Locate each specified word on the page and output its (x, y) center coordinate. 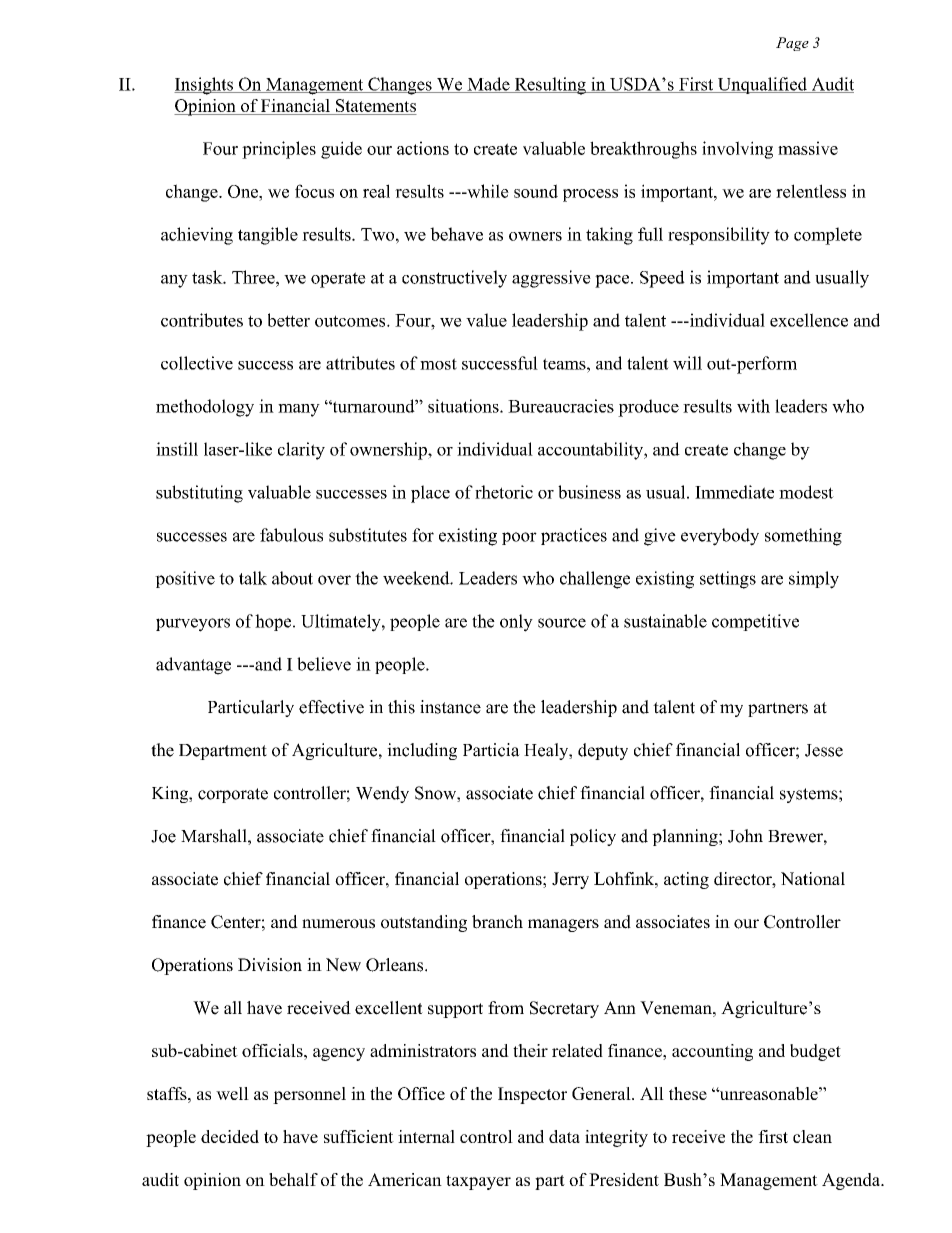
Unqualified (762, 85)
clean (812, 1136)
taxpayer (478, 1182)
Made (488, 85)
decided (230, 1136)
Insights (204, 86)
